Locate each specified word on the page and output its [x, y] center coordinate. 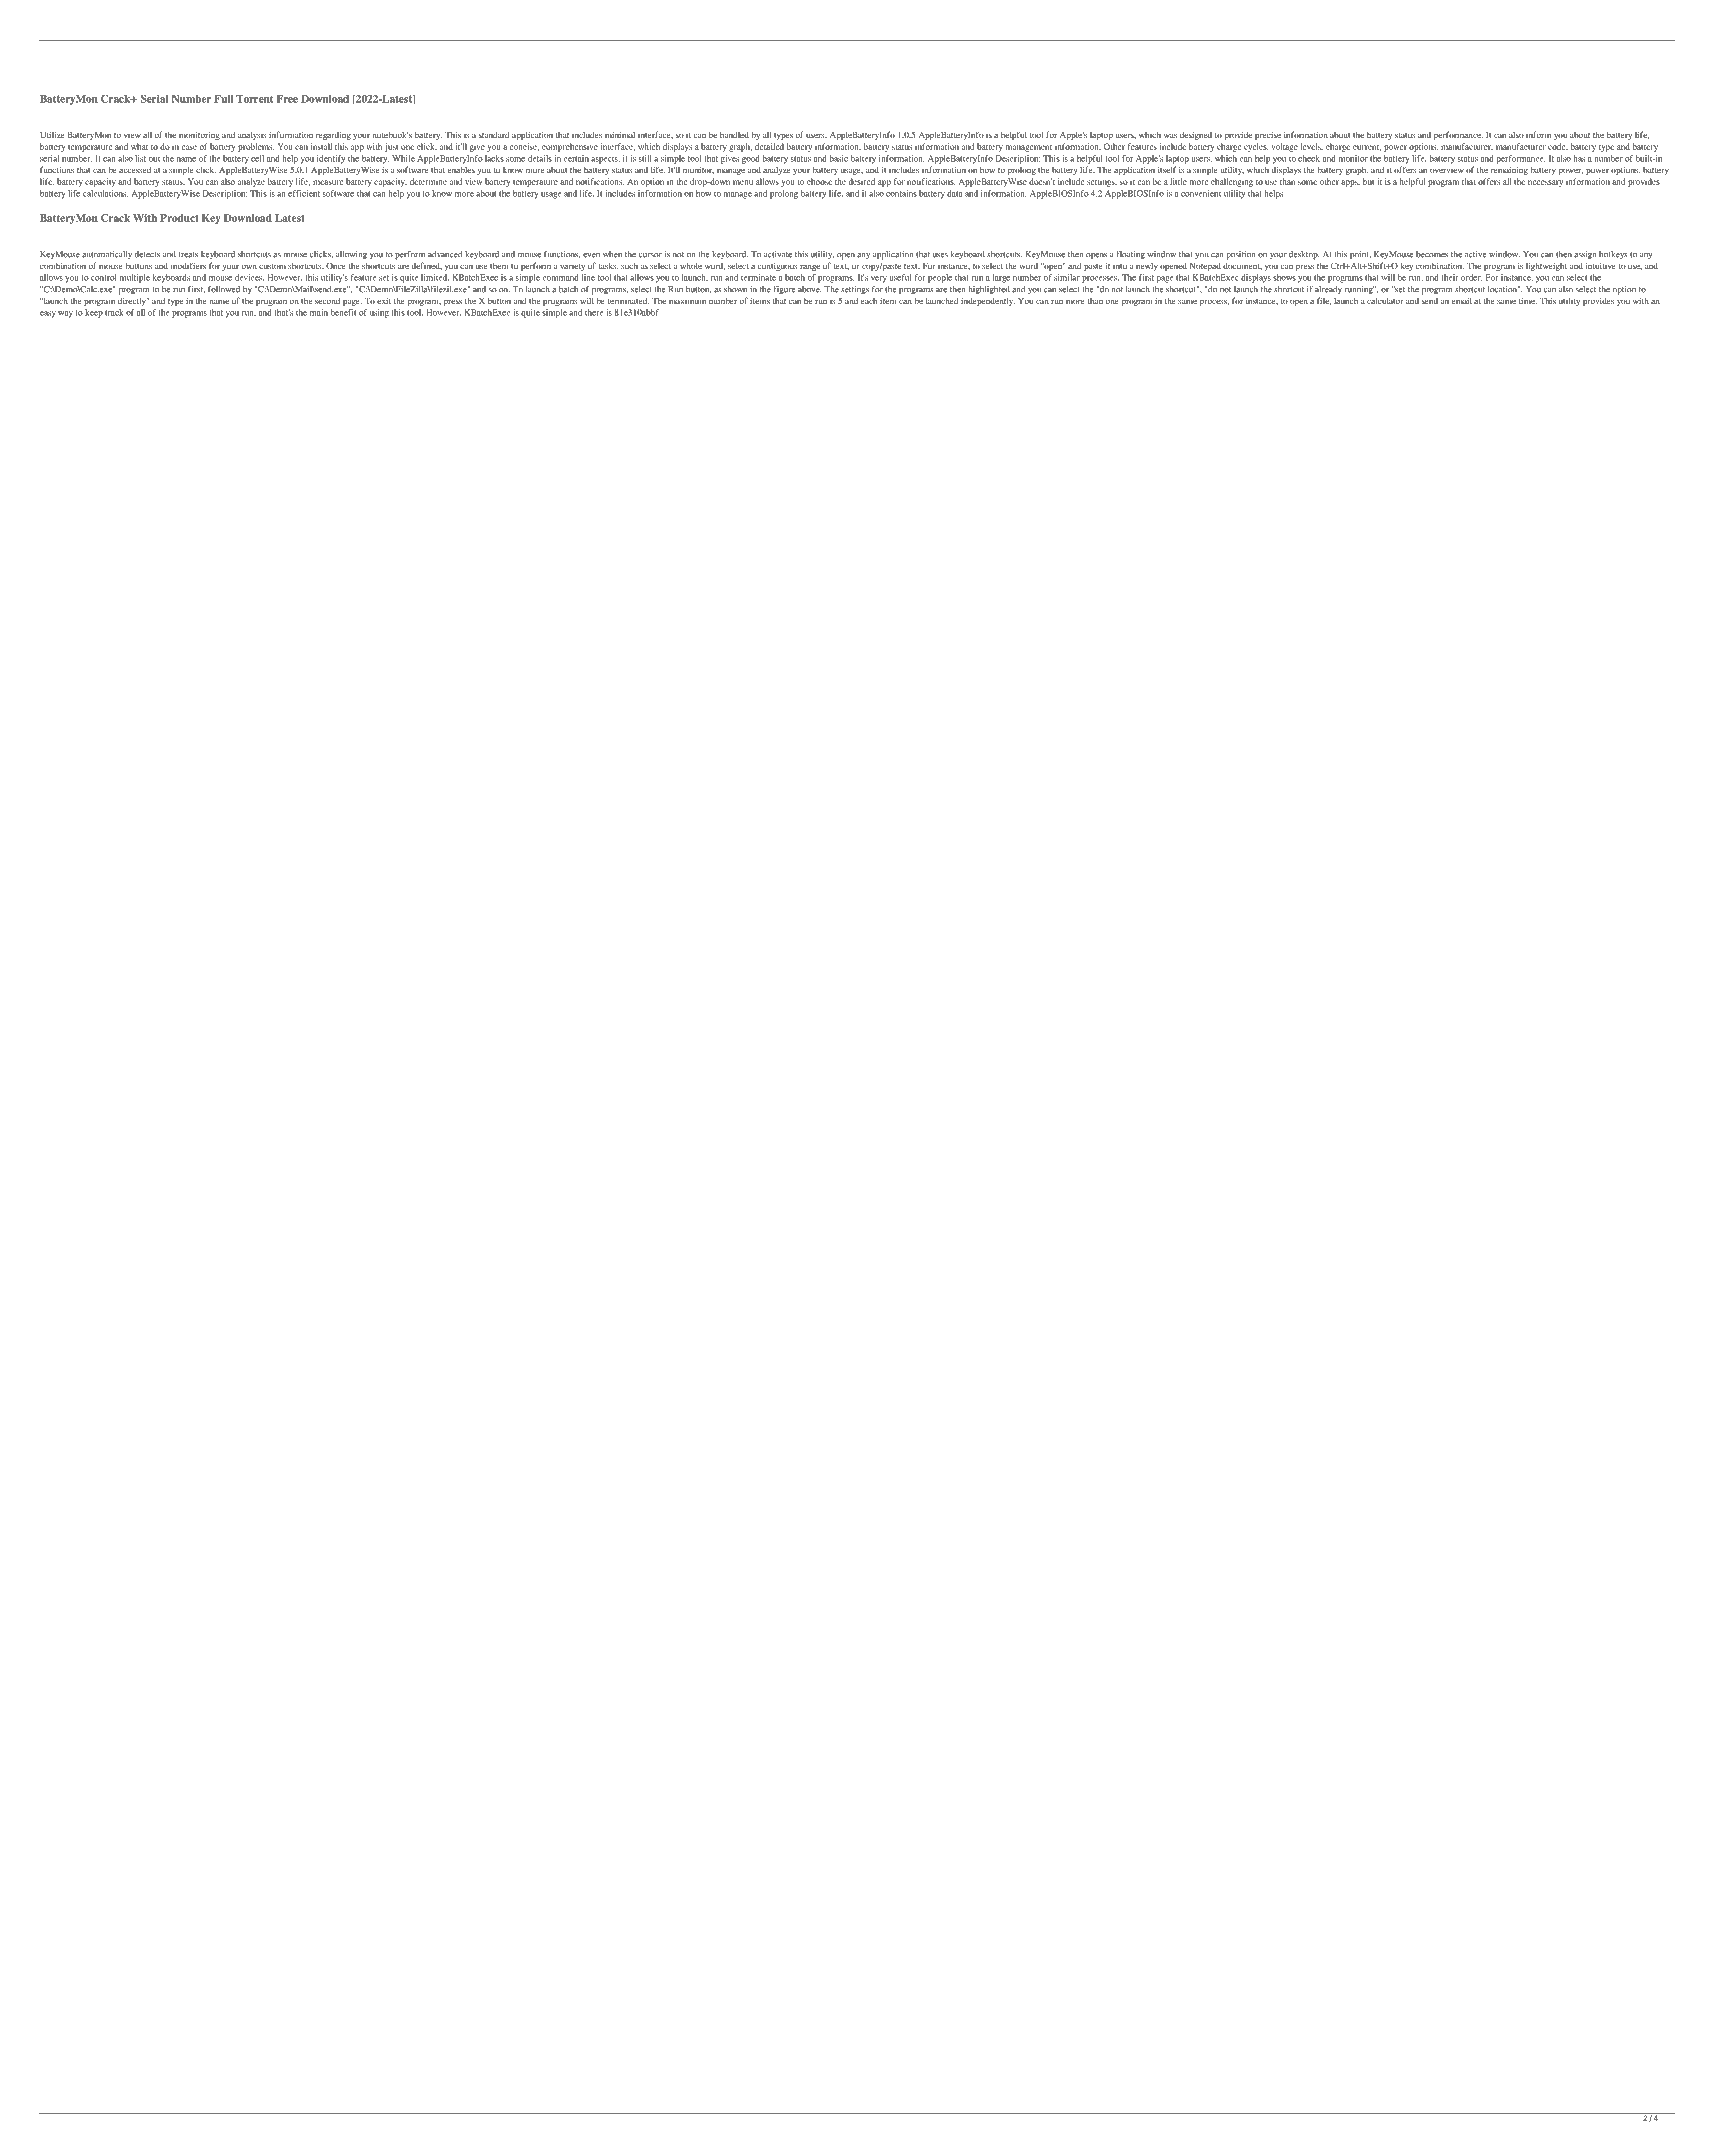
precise [1268, 136]
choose [819, 181]
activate [778, 254]
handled [734, 134]
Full [223, 99]
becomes [1432, 254]
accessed [135, 170]
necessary [1545, 183]
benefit [343, 312]
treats [188, 255]
